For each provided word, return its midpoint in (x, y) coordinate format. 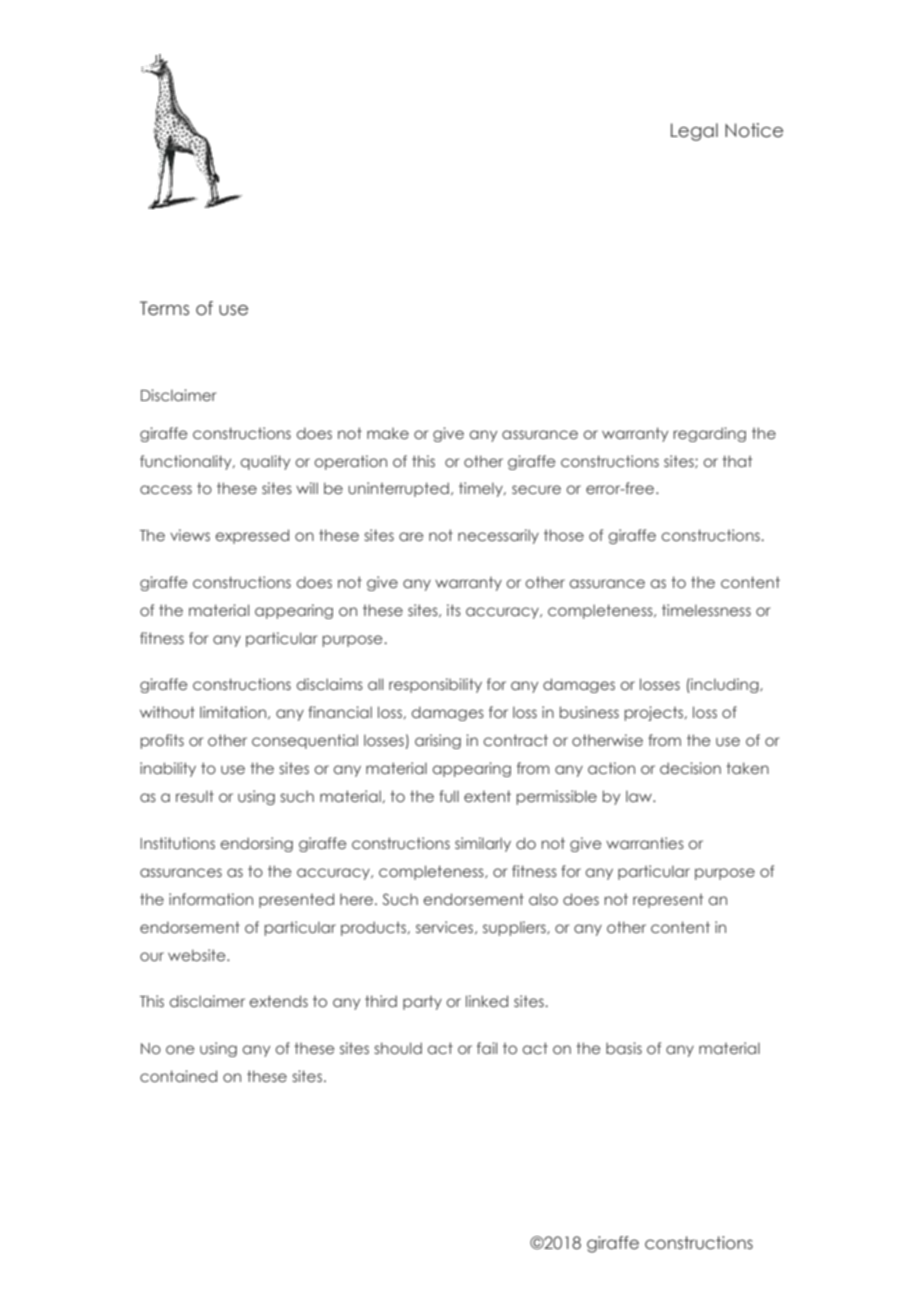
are (411, 536)
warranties (645, 843)
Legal (694, 132)
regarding (709, 434)
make (388, 433)
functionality (187, 462)
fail (487, 1048)
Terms (164, 308)
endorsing (256, 844)
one (180, 1049)
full (449, 796)
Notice (754, 130)
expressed (252, 536)
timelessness (706, 610)
